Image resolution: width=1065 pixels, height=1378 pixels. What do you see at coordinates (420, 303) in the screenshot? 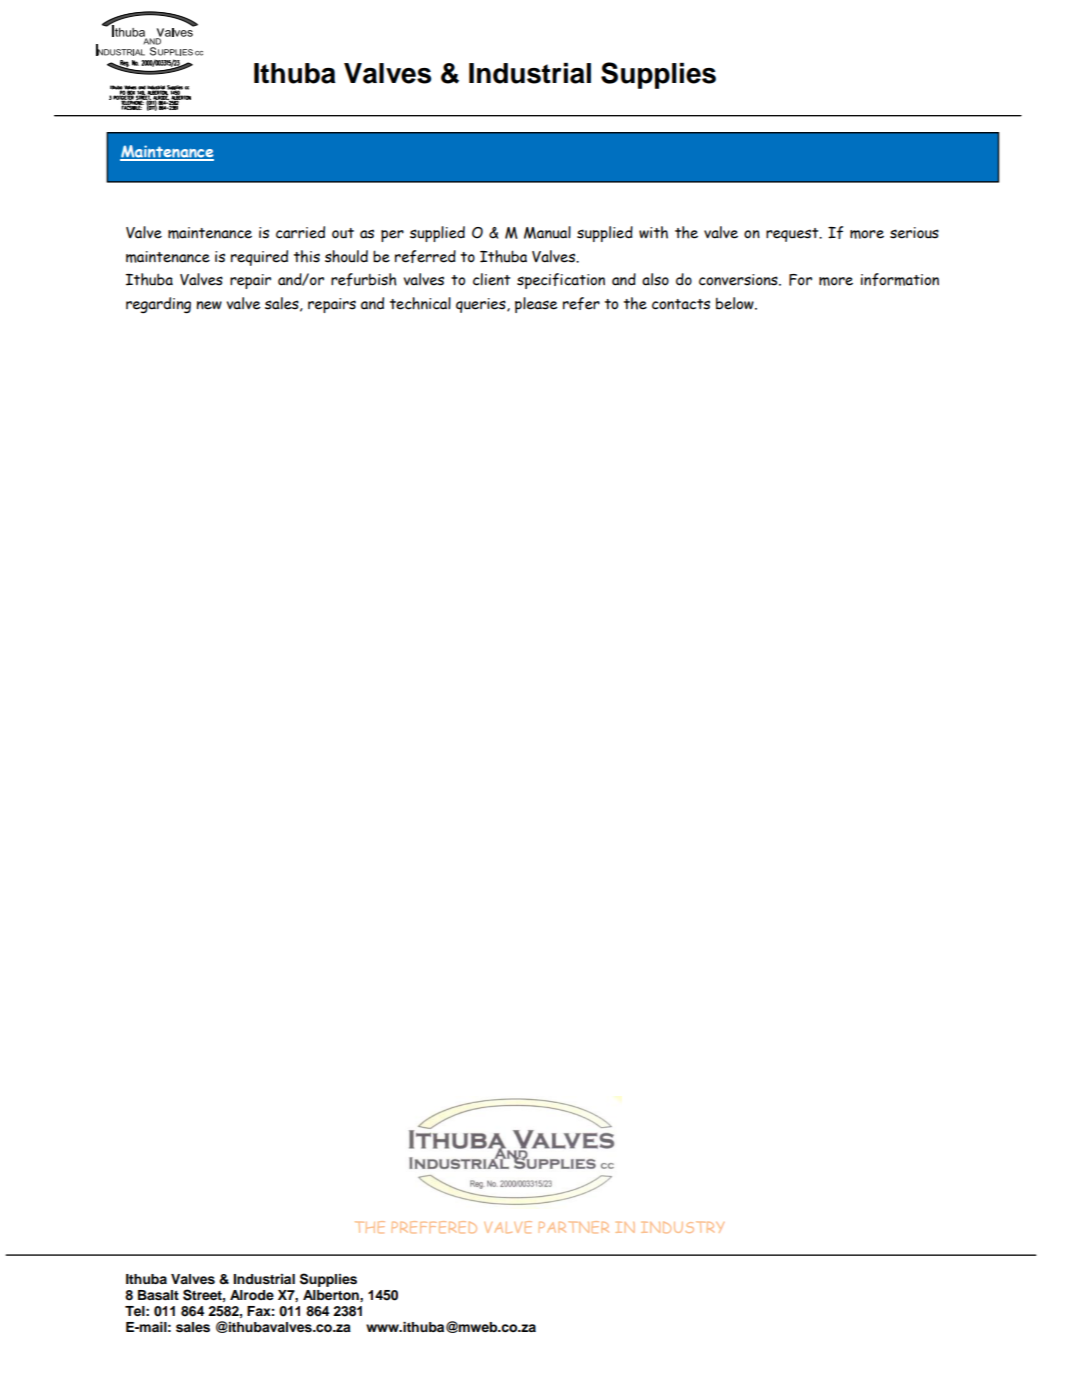
I see `technical` at bounding box center [420, 303].
